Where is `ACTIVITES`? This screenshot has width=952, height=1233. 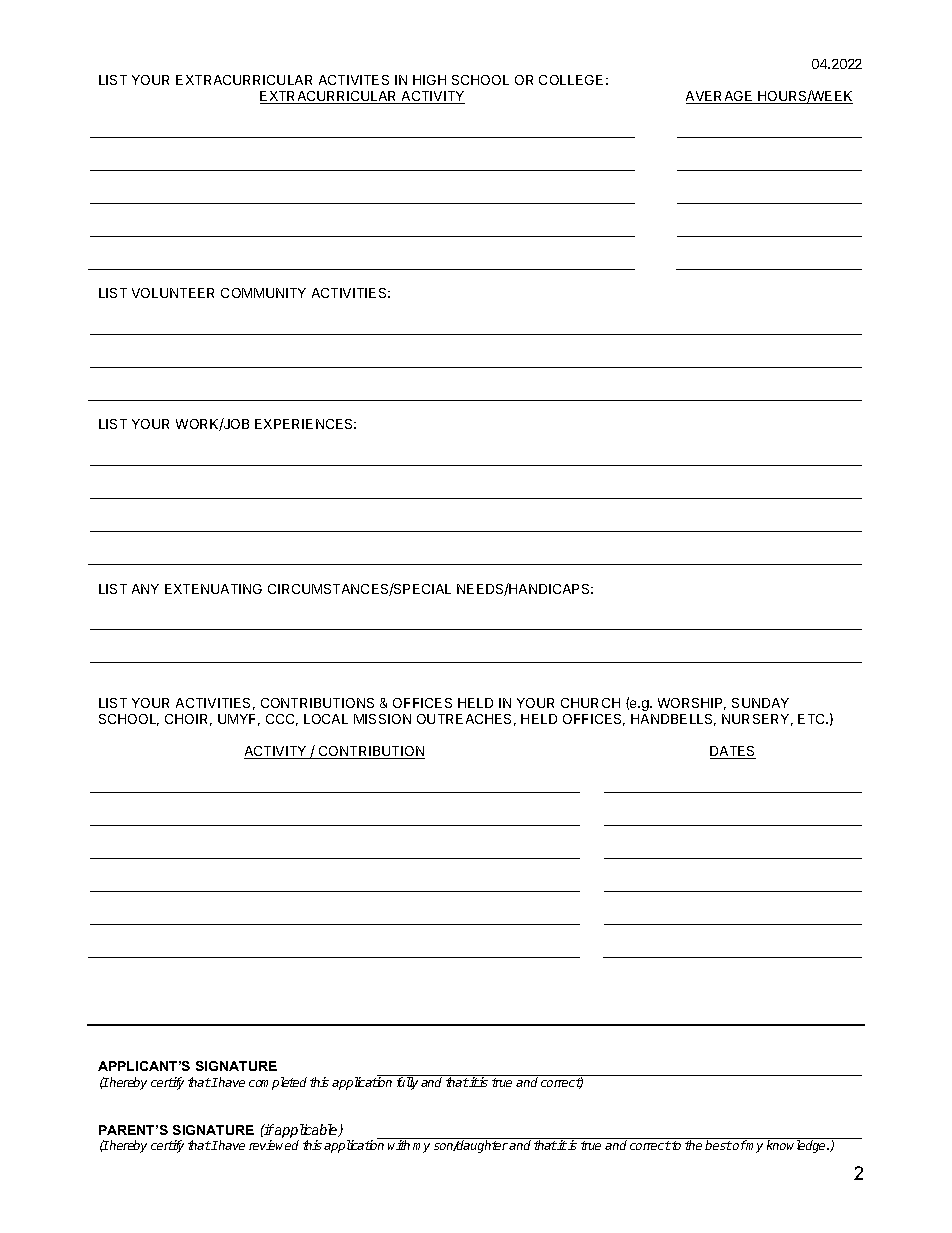
ACTIVITES is located at coordinates (354, 80).
